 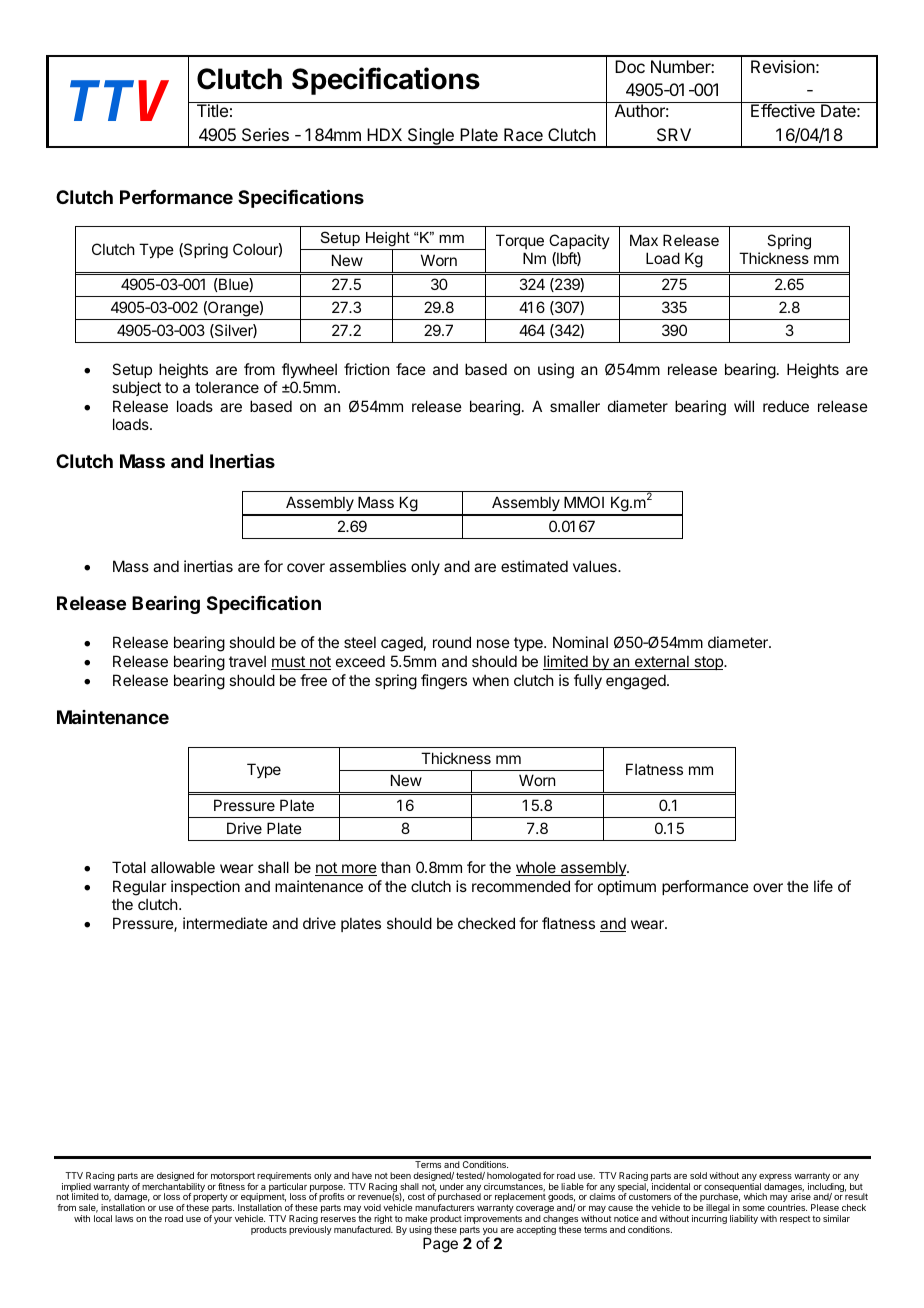 I want to click on smaller, so click(x=575, y=406).
